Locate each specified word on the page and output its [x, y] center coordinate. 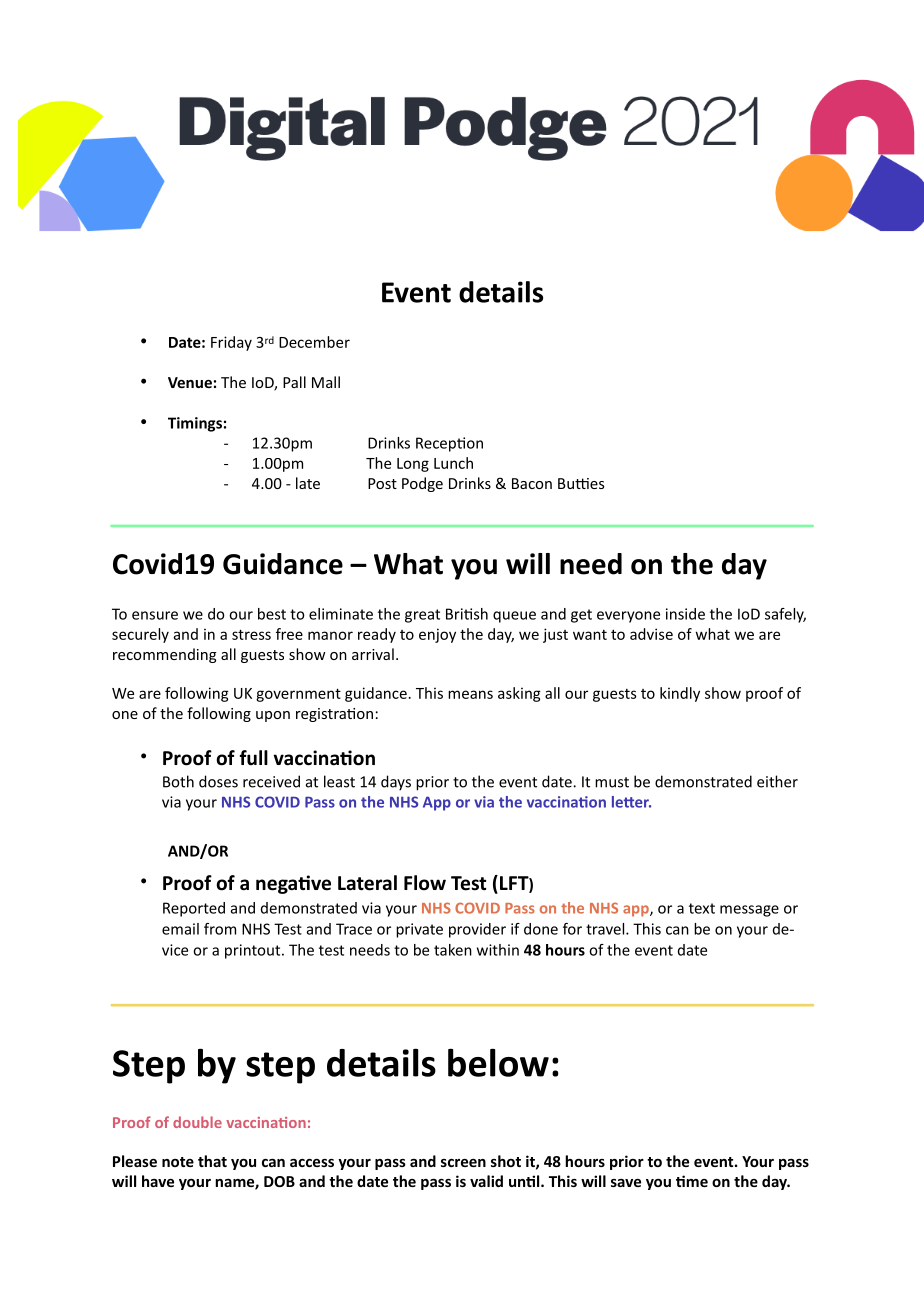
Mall [326, 382]
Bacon [532, 483]
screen [463, 1163]
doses [218, 781]
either [777, 781]
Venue [190, 382]
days [396, 783]
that [212, 1161]
